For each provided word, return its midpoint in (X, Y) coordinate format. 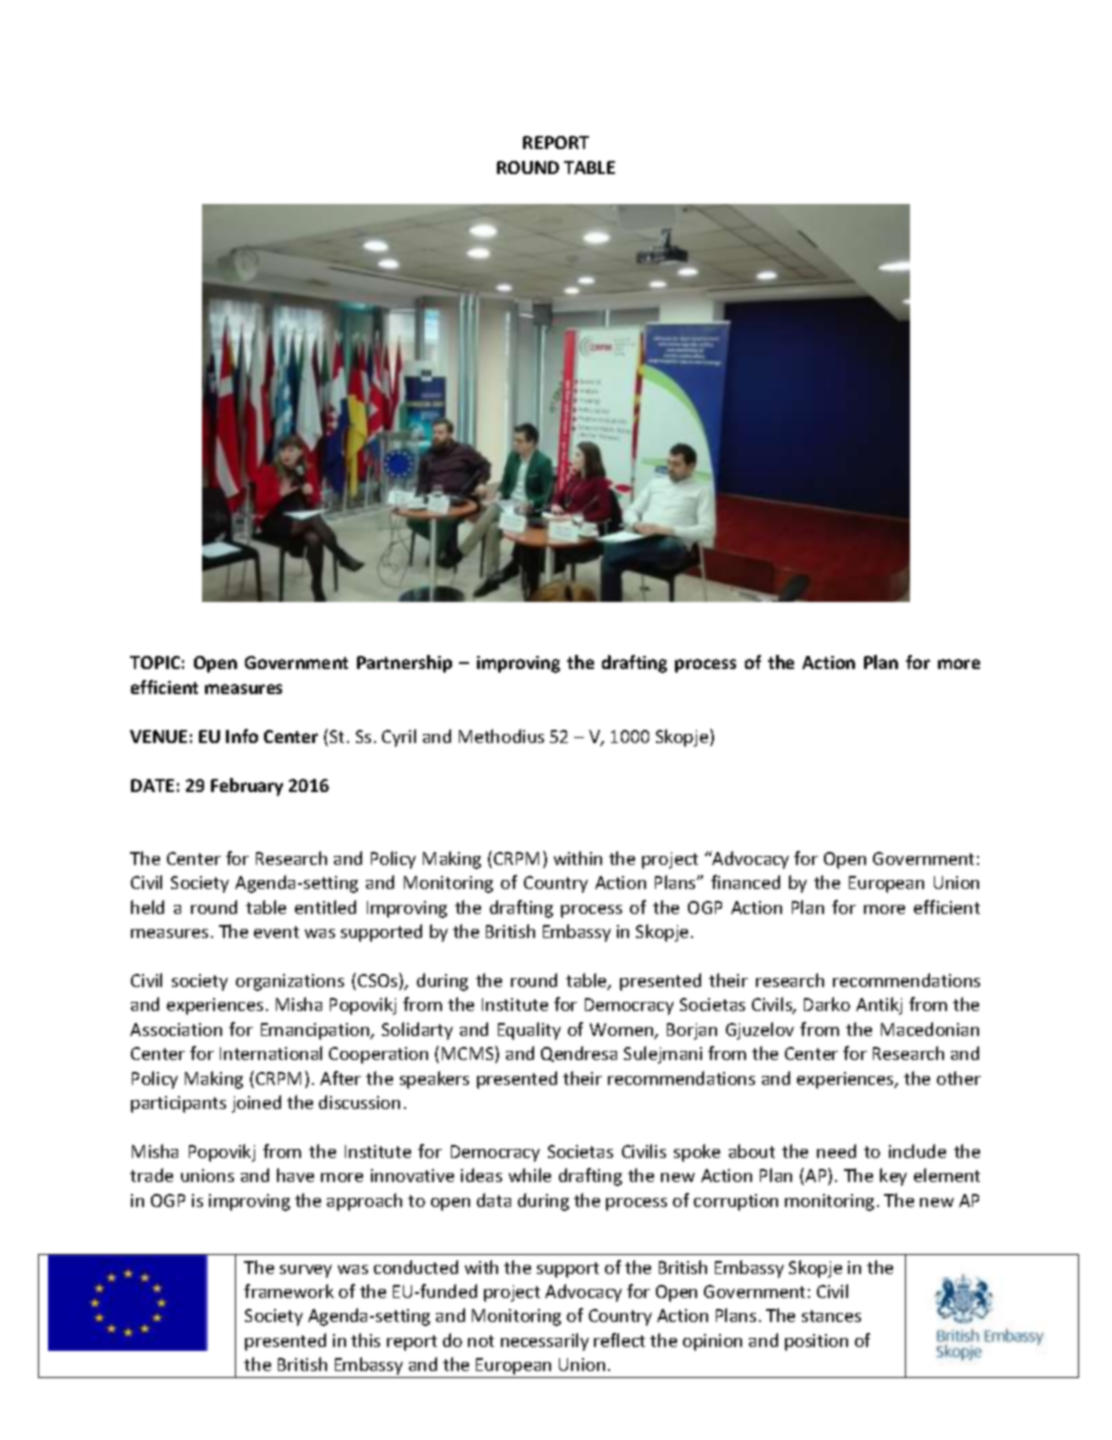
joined (256, 1104)
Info (242, 736)
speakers (434, 1080)
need (836, 1151)
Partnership (404, 664)
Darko (827, 1004)
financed (745, 882)
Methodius (501, 736)
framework (289, 1291)
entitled (325, 907)
